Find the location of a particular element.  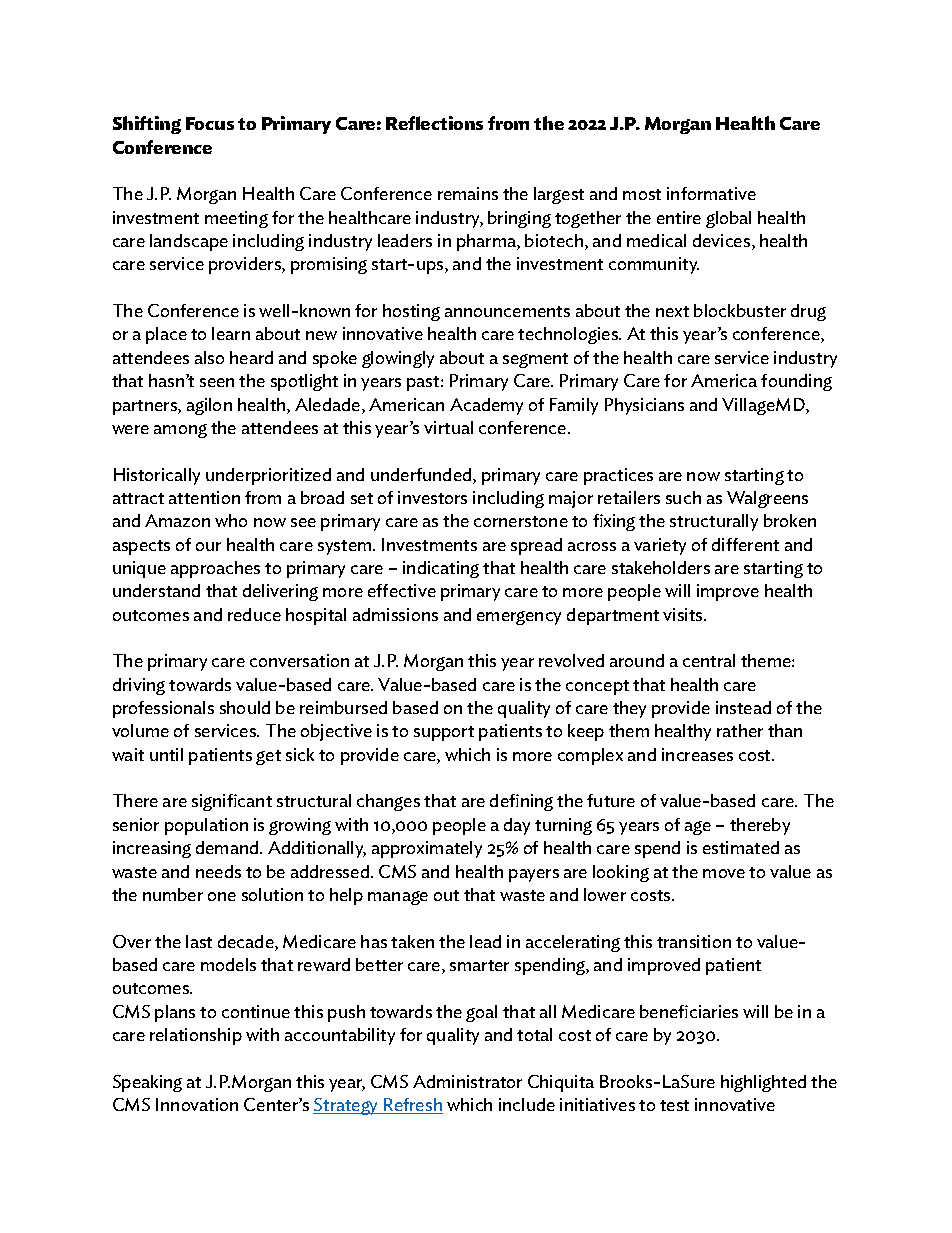

emergency is located at coordinates (519, 618).
